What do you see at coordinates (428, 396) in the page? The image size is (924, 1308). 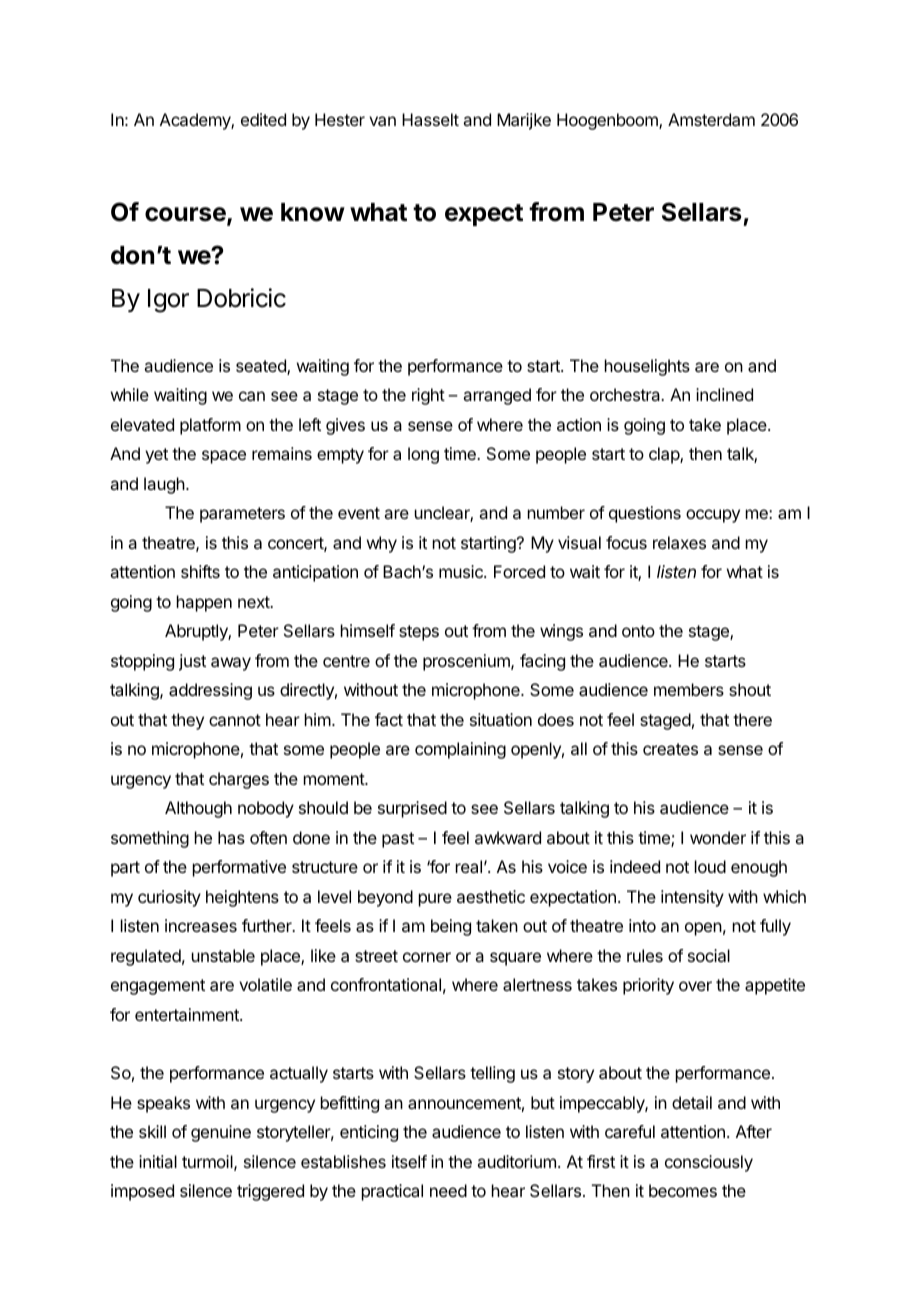 I see `right` at bounding box center [428, 396].
